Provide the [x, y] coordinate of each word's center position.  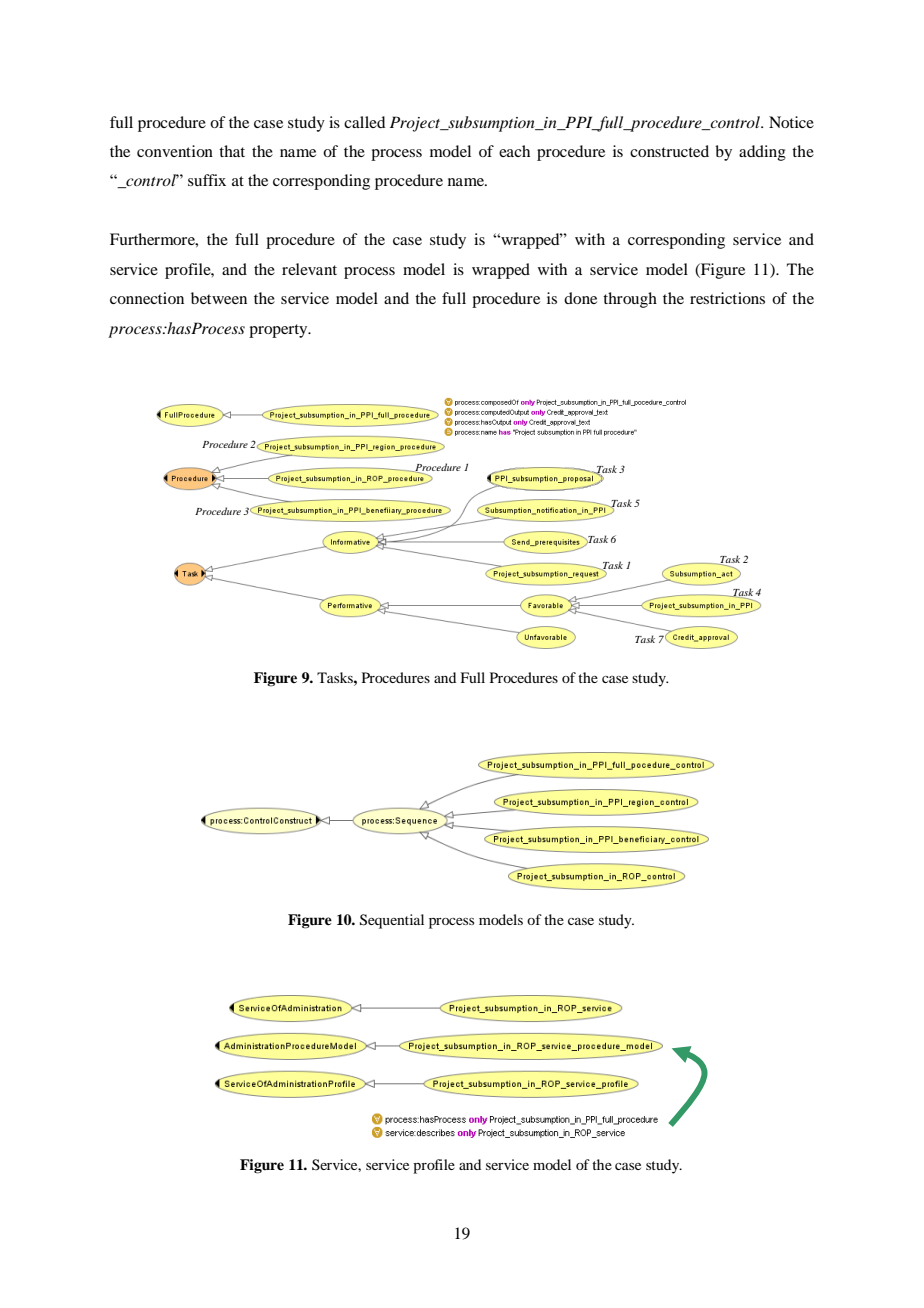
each [514, 151]
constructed [669, 151]
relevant [309, 269]
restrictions [727, 298]
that [232, 151]
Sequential [392, 921]
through [630, 300]
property [279, 331]
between [219, 298]
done [580, 298]
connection [147, 298]
